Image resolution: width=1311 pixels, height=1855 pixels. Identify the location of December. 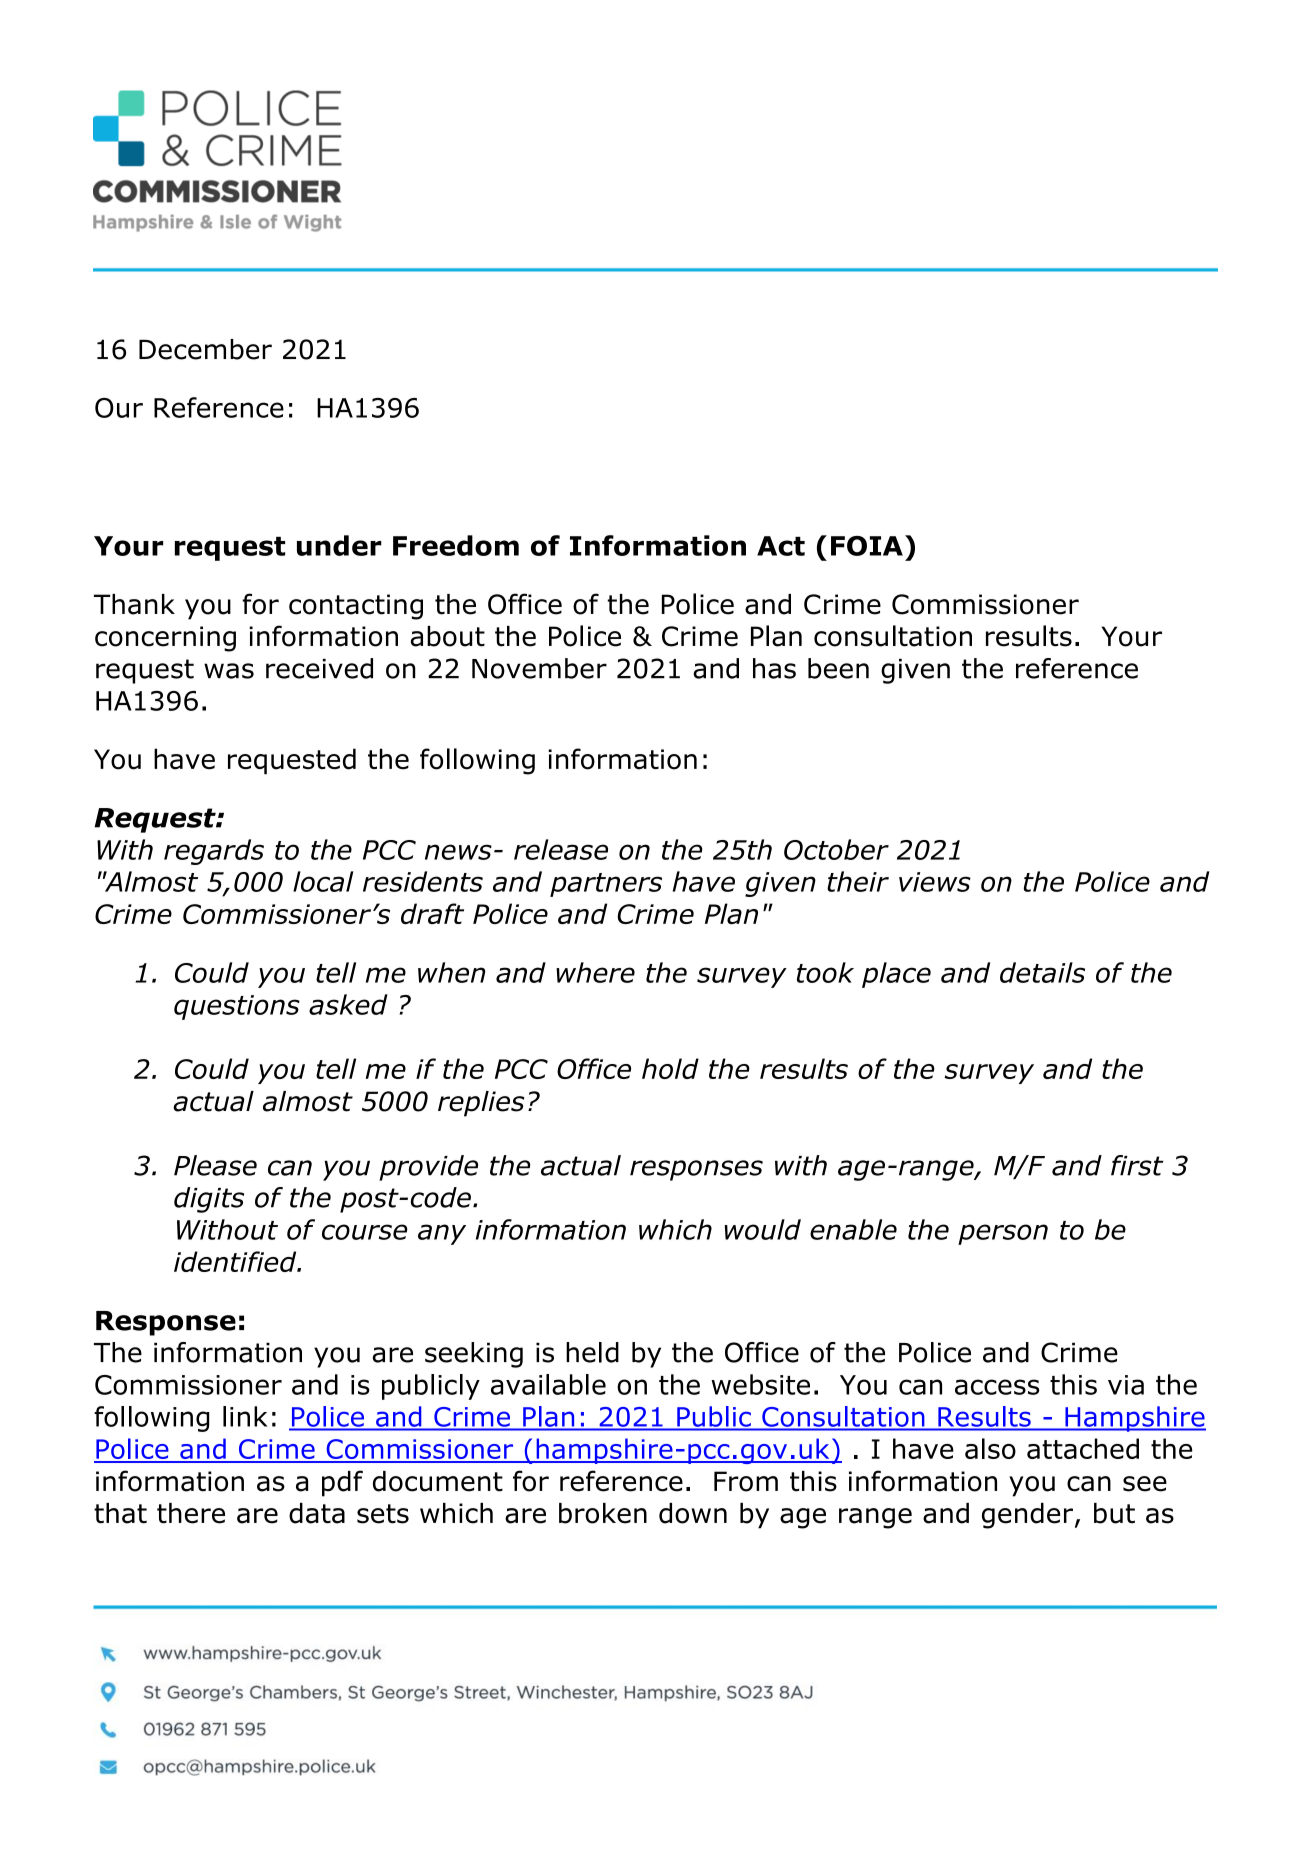
(205, 349).
